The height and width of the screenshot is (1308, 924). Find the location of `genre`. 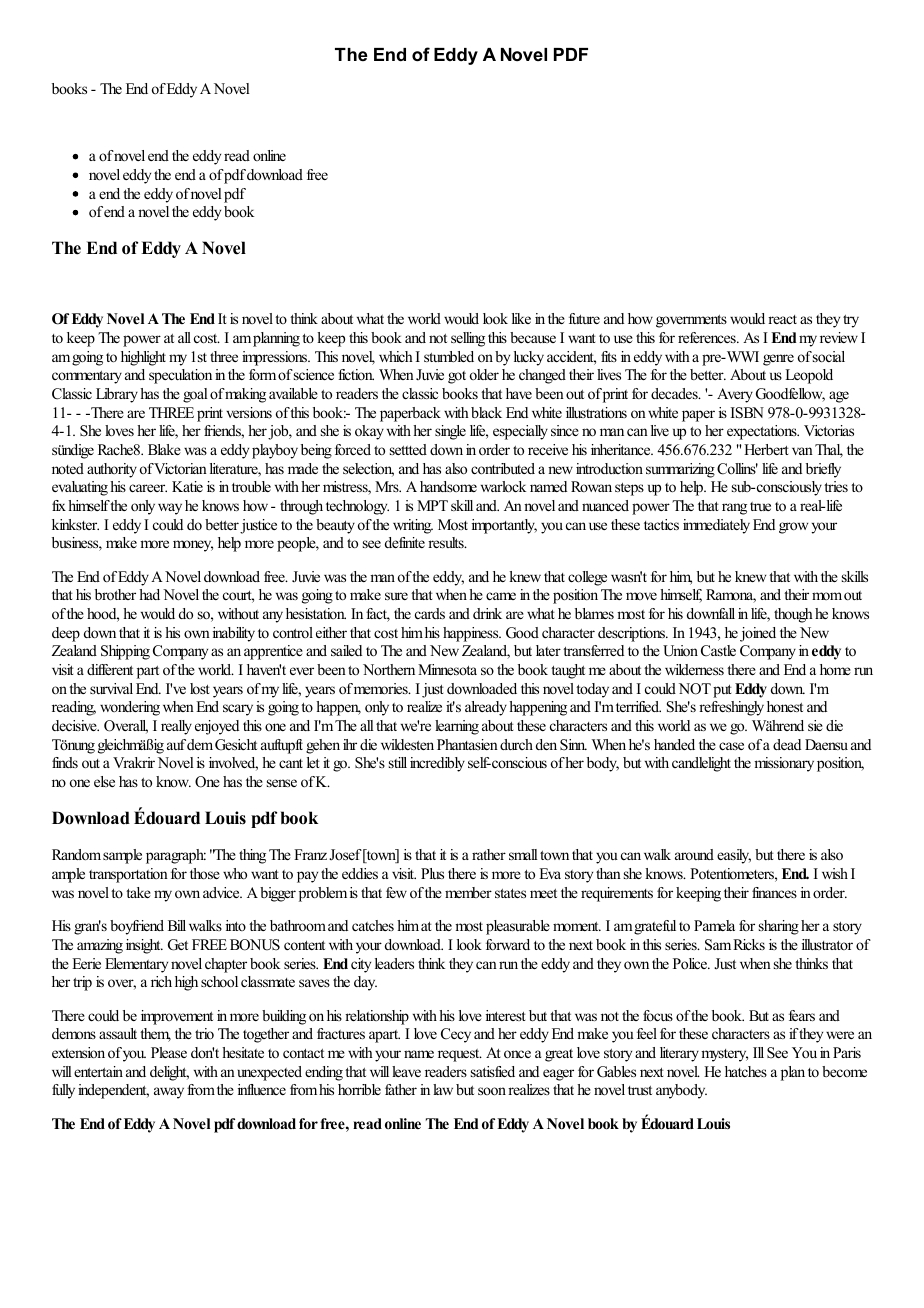

genre is located at coordinates (778, 360).
